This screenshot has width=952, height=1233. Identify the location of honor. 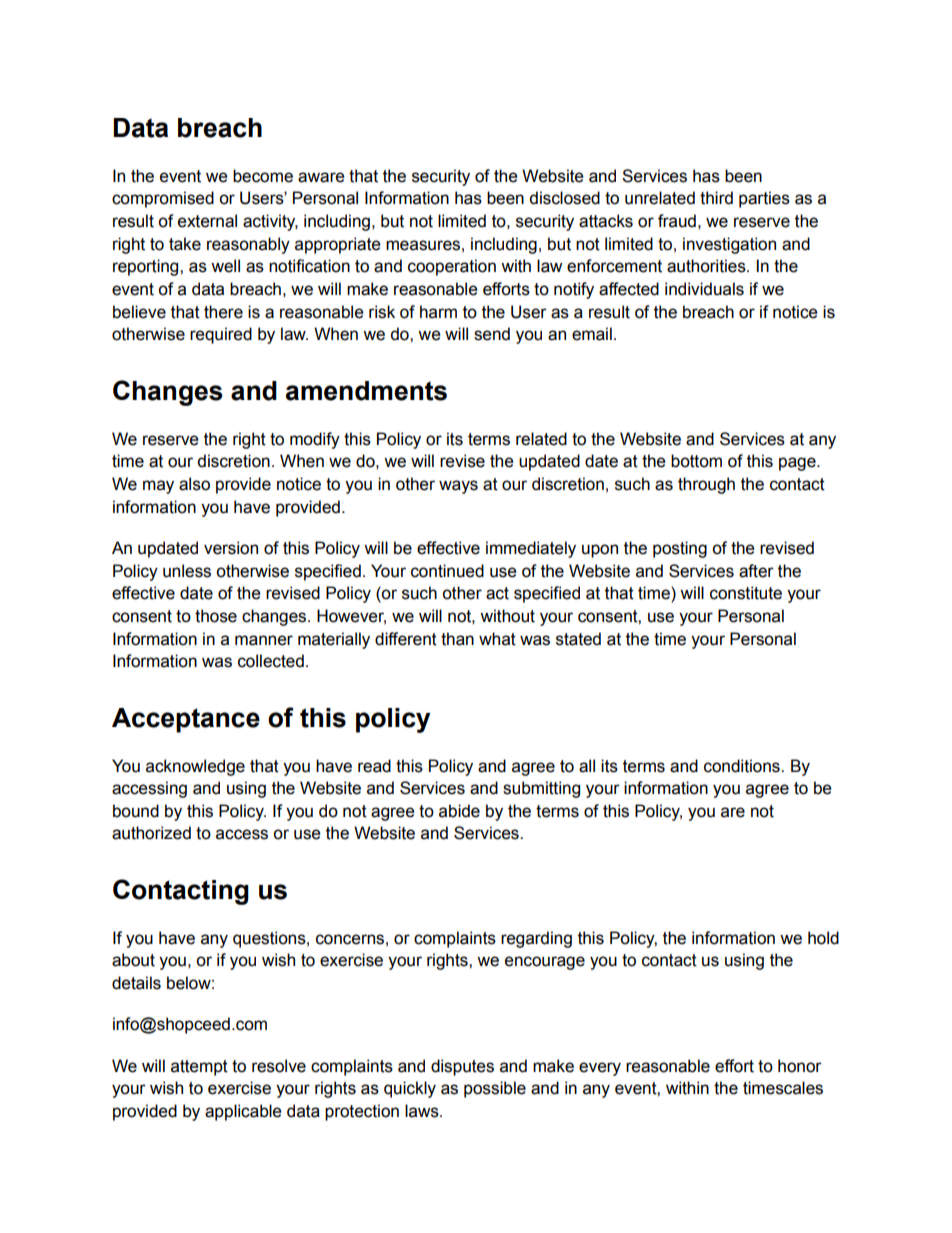
(800, 1066).
